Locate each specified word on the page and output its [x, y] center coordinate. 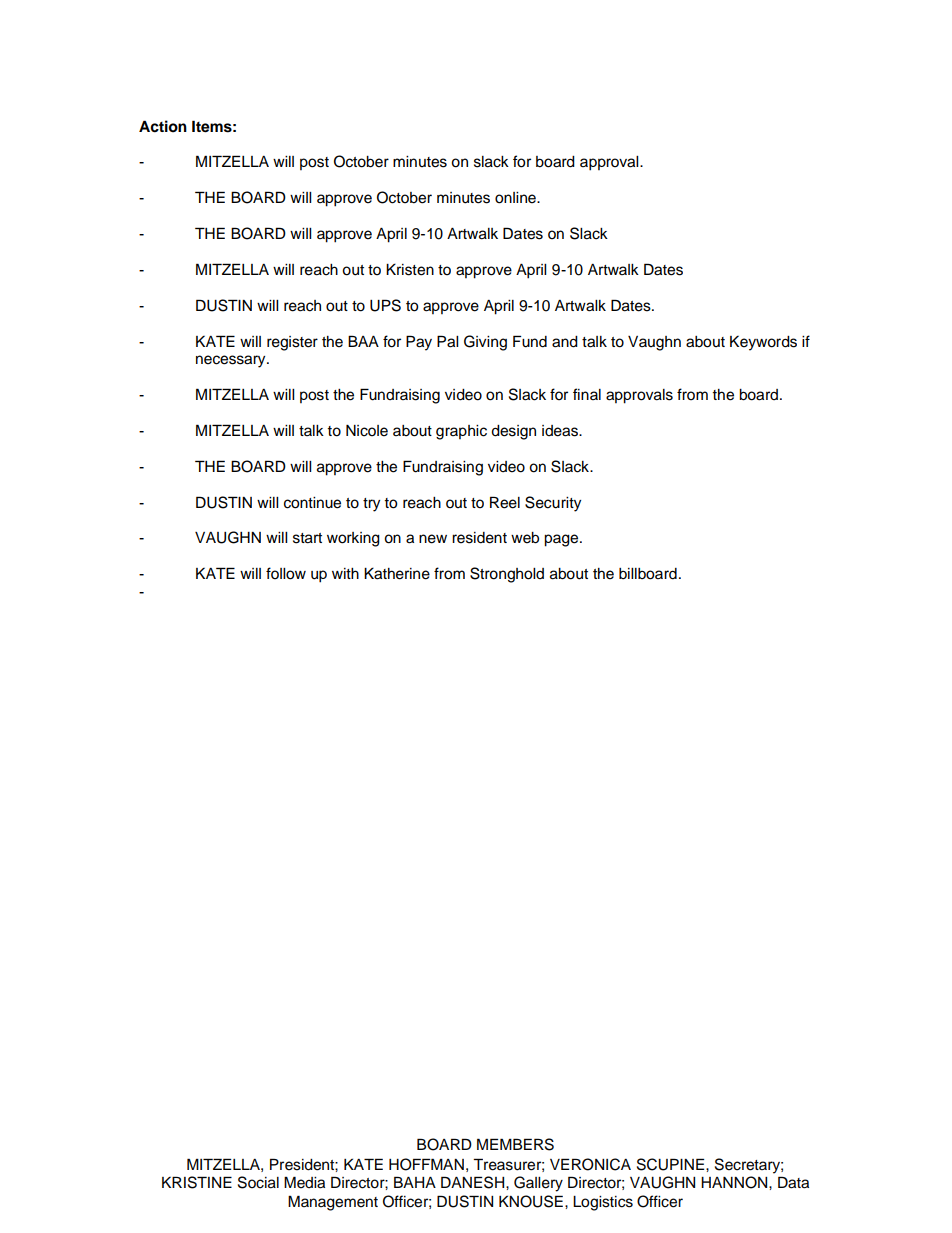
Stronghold [507, 575]
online [516, 198]
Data [793, 1182]
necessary [232, 361]
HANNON [735, 1182]
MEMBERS [515, 1144]
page [562, 540]
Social [258, 1182]
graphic [461, 432]
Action [163, 126]
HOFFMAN [426, 1164]
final [587, 394]
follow [286, 573]
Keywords [763, 343]
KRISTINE [197, 1182]
